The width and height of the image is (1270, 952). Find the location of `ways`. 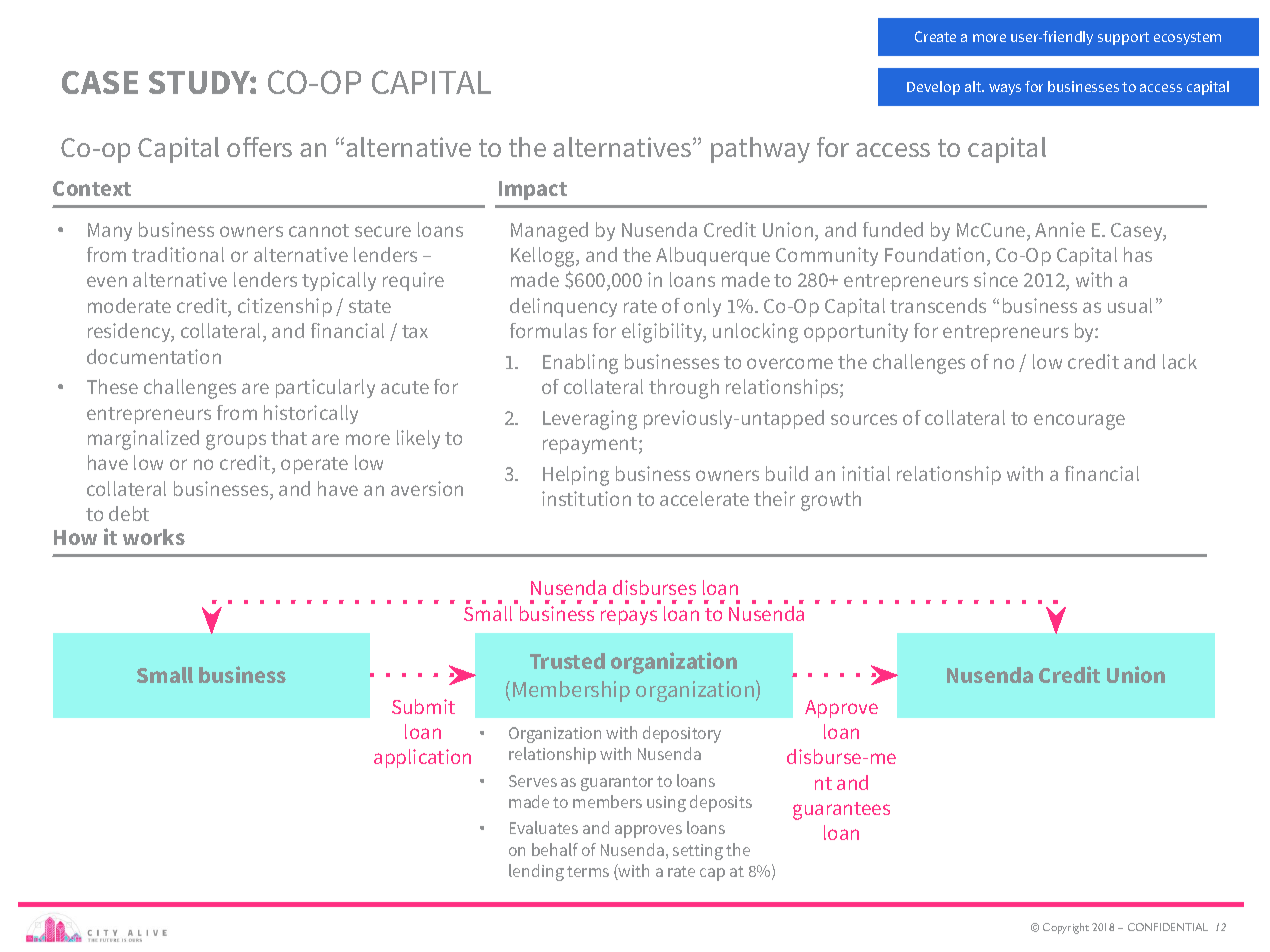

ways is located at coordinates (1005, 89).
